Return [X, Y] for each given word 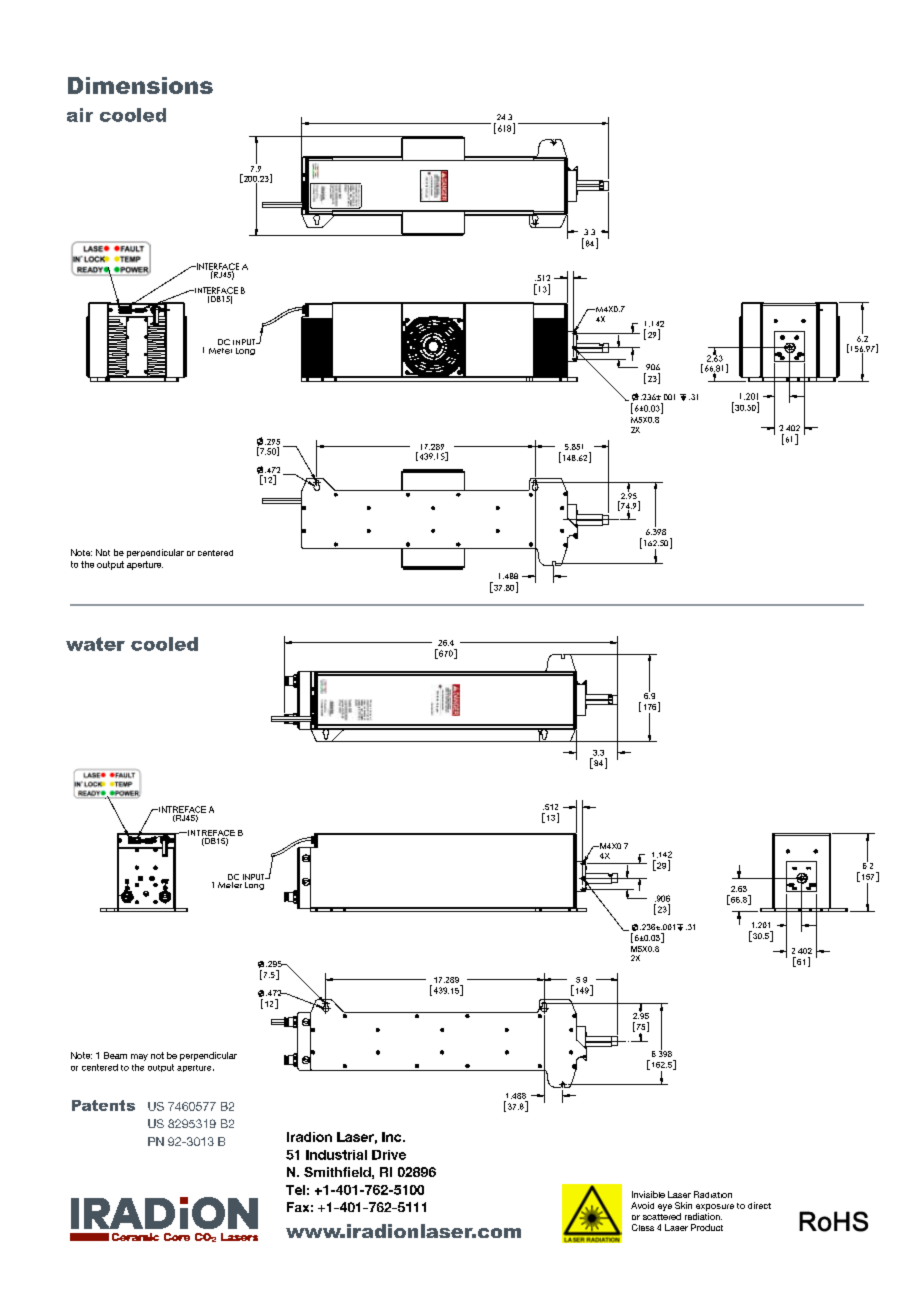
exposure [715, 1207]
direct [759, 1205]
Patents [103, 1105]
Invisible [648, 1194]
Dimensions [140, 85]
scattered [662, 1216]
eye [665, 1207]
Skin [683, 1205]
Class [643, 1227]
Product [707, 1227]
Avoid [642, 1205]
